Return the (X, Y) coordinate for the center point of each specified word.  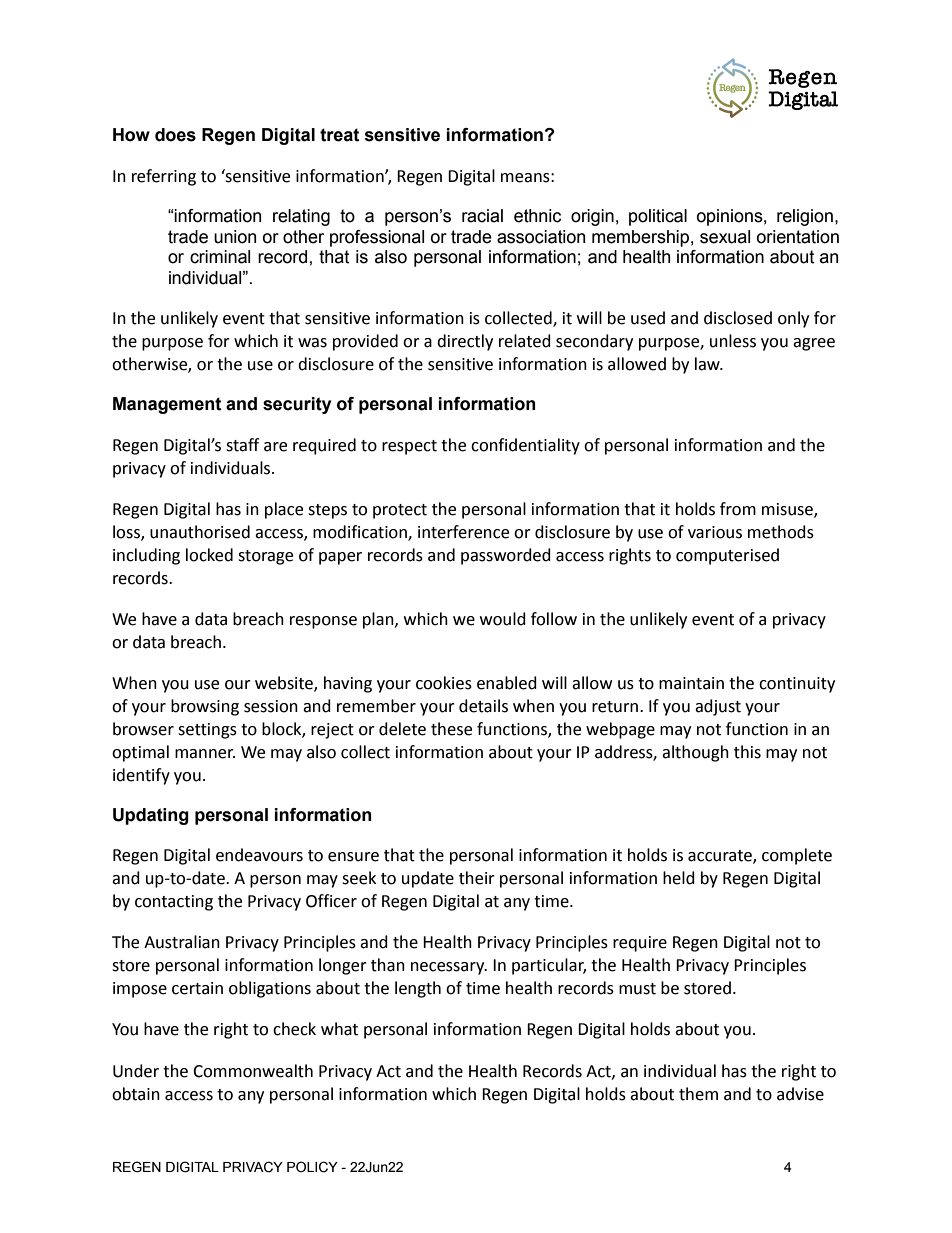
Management (167, 405)
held (679, 878)
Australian (182, 942)
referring (164, 177)
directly (465, 342)
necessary (449, 968)
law (708, 364)
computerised (727, 556)
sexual (725, 237)
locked (209, 555)
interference (463, 532)
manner (205, 754)
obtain (136, 1094)
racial (482, 216)
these (451, 729)
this (747, 752)
